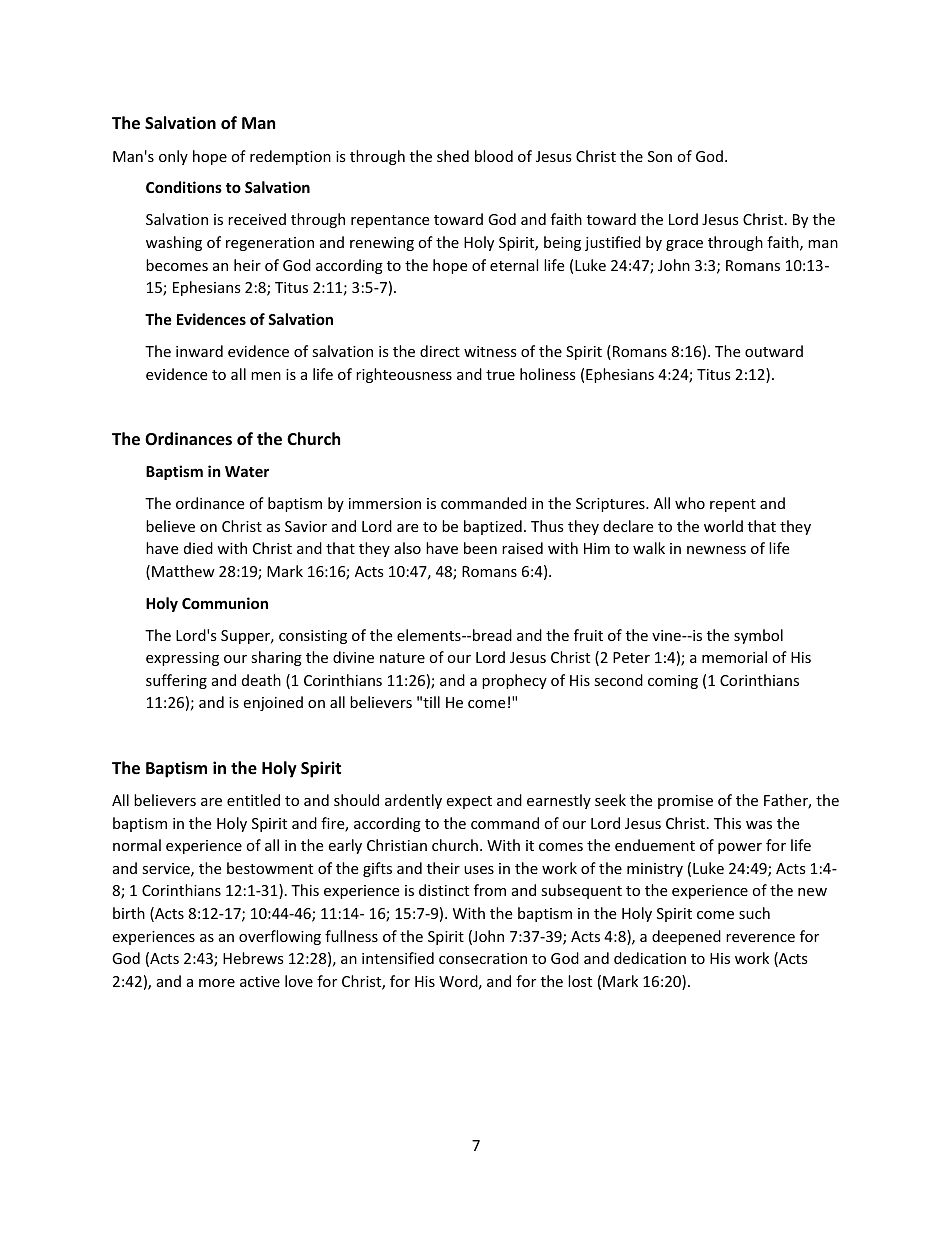 This image has height=1233, width=952. Describe the element at coordinates (690, 503) in the image. I see `who` at that location.
